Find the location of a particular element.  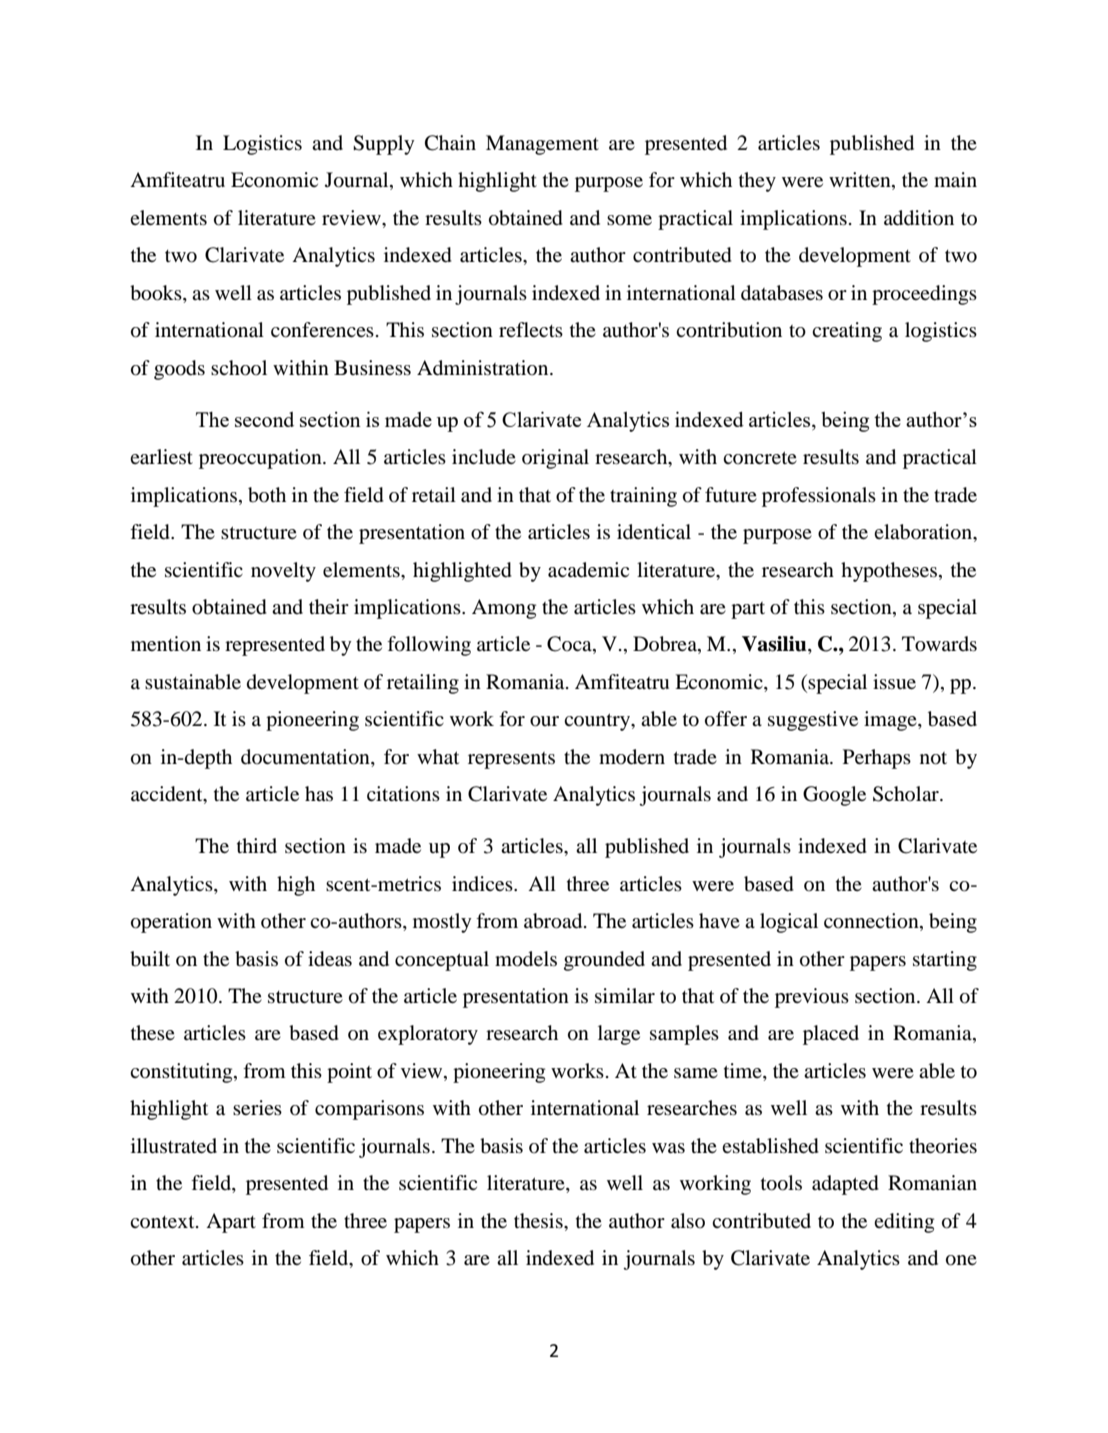

issue is located at coordinates (894, 681).
